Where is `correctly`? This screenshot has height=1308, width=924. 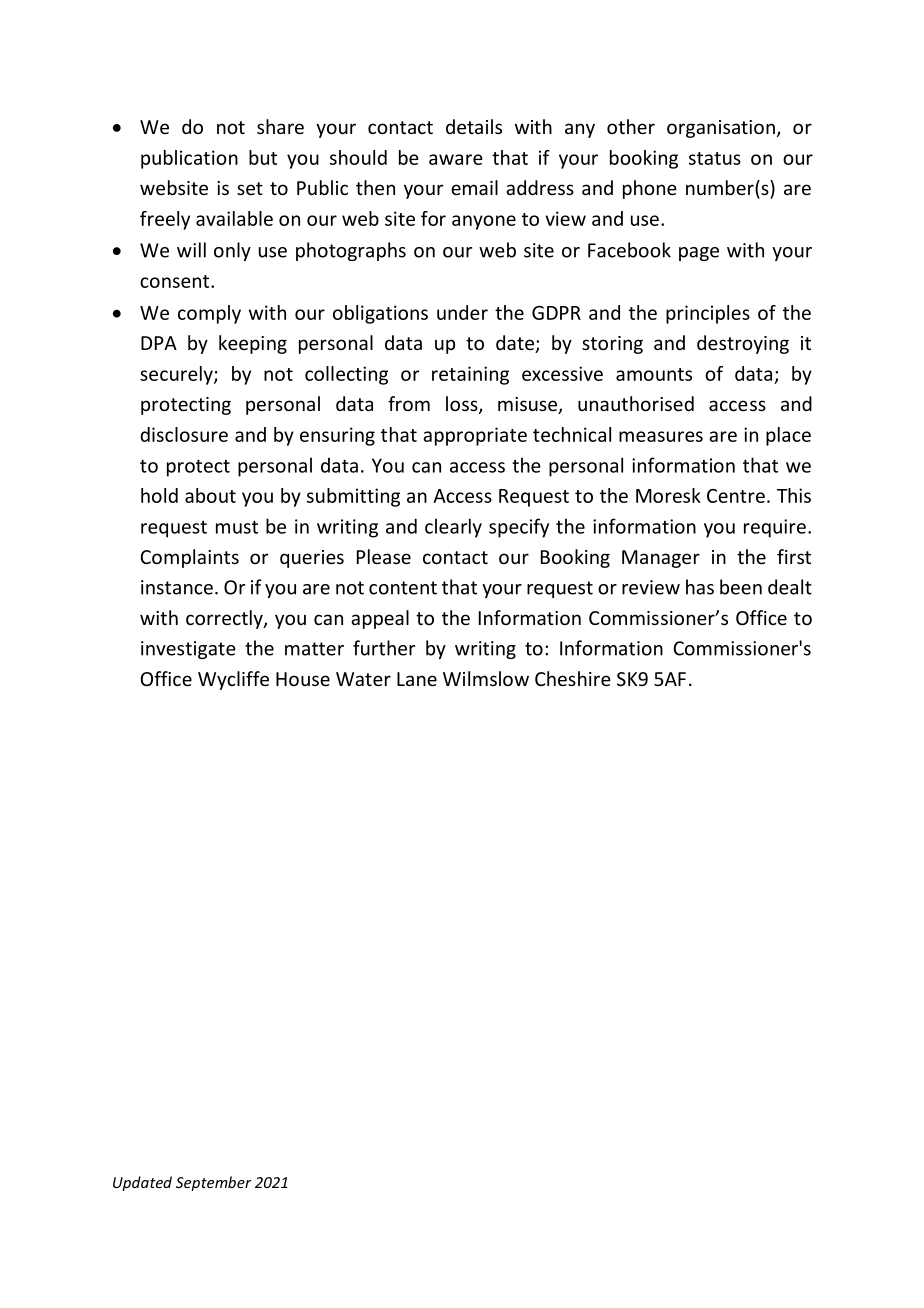
correctly is located at coordinates (225, 619).
